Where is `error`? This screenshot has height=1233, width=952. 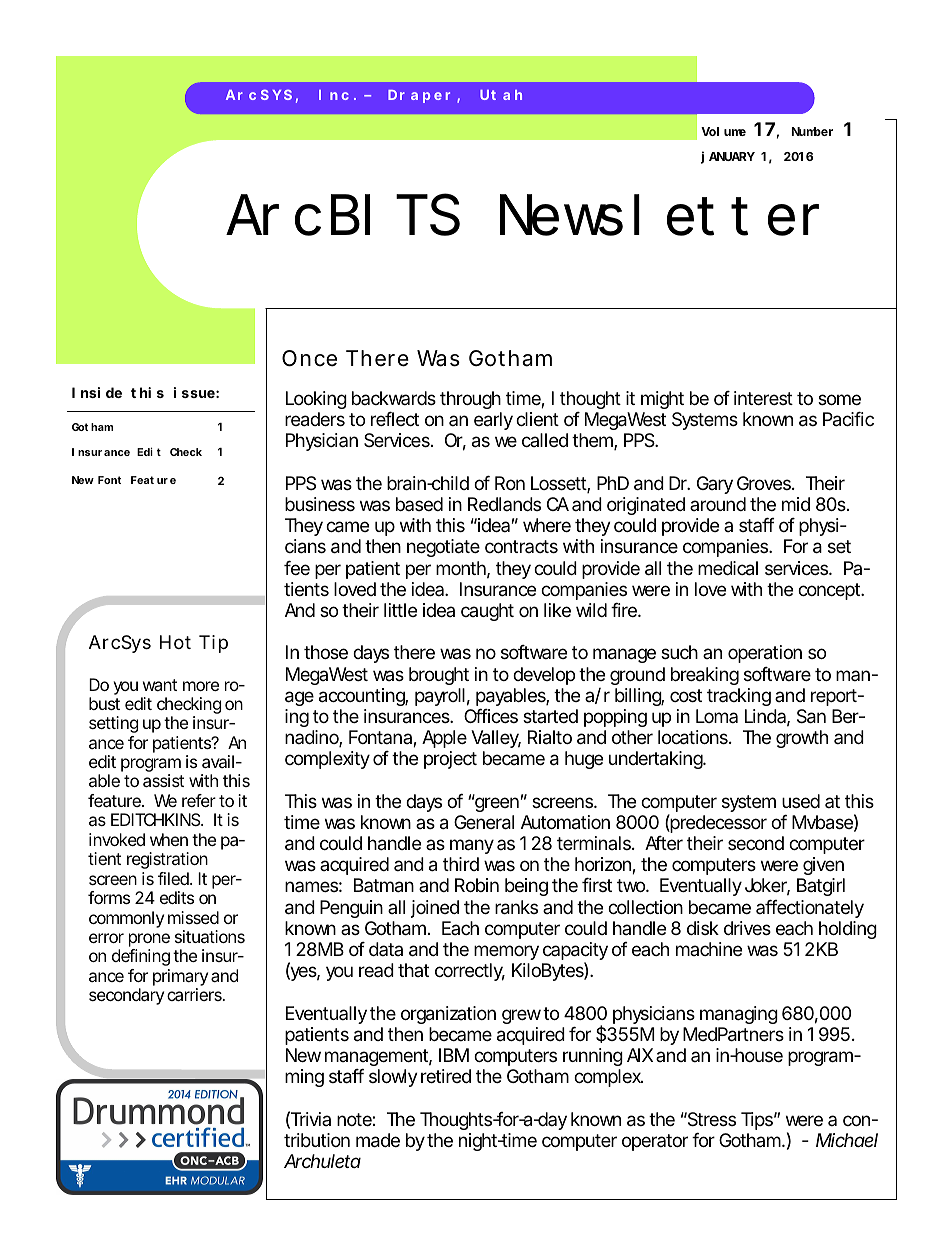
error is located at coordinates (106, 938).
